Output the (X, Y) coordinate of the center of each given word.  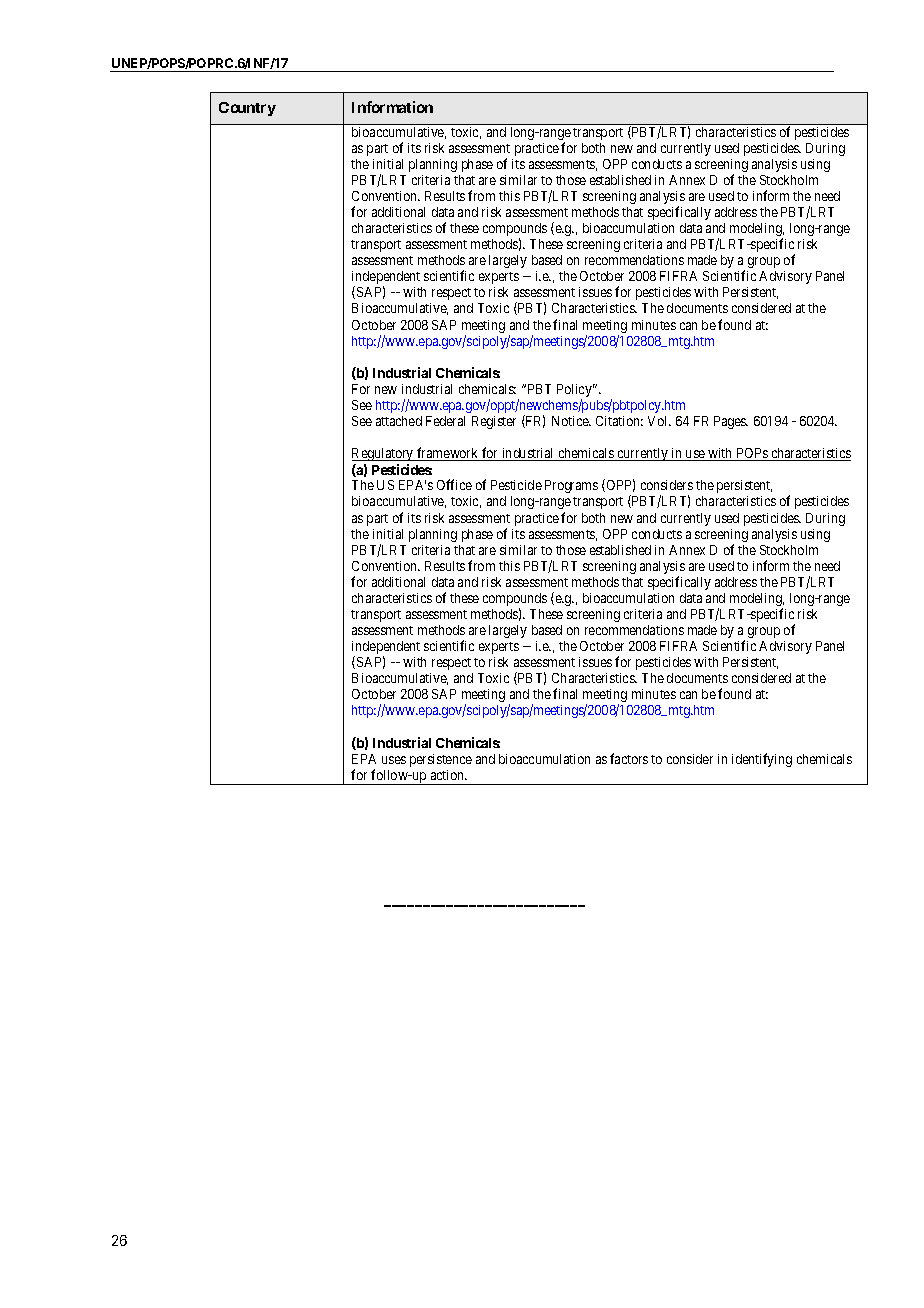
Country (247, 109)
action (449, 775)
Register (494, 422)
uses (394, 760)
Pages (731, 422)
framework (448, 454)
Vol (659, 421)
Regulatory (384, 454)
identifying (762, 760)
